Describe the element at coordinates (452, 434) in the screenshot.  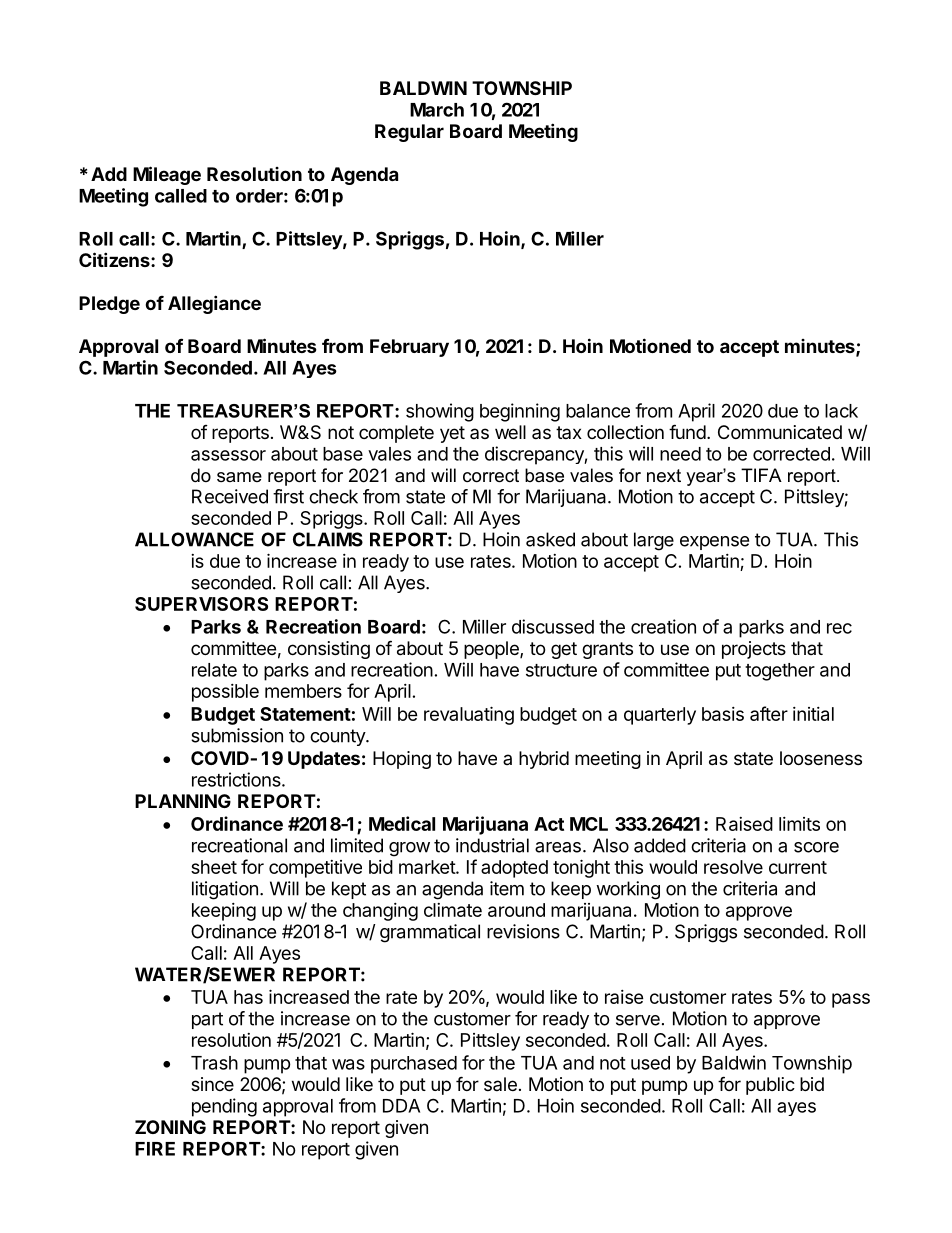
I see `yet` at that location.
